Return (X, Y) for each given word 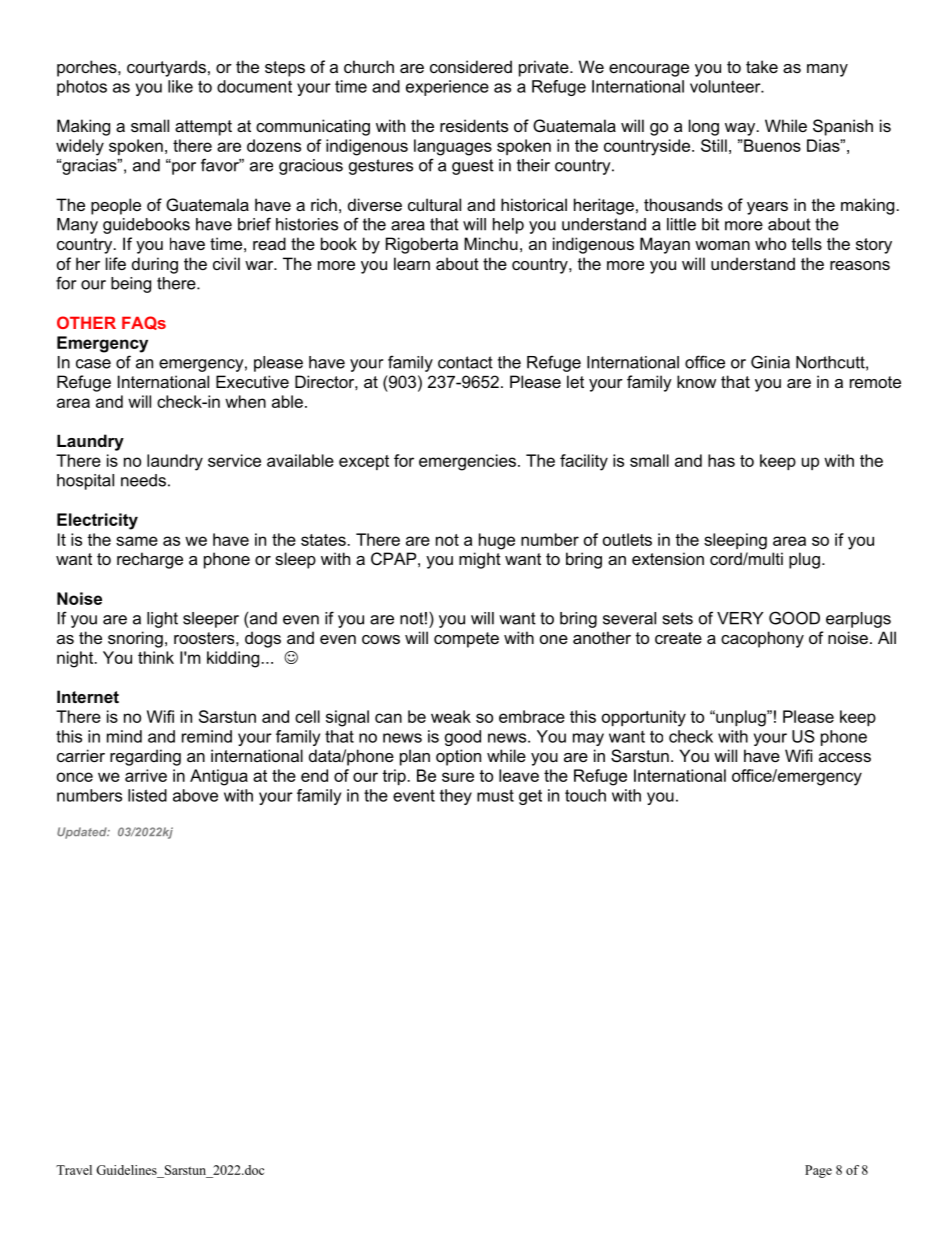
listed (147, 795)
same (137, 541)
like (180, 86)
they (456, 797)
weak (451, 716)
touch (585, 795)
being (131, 285)
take (762, 66)
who (770, 243)
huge (497, 541)
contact (465, 362)
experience (447, 88)
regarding (145, 757)
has (721, 460)
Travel (74, 1170)
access (845, 757)
